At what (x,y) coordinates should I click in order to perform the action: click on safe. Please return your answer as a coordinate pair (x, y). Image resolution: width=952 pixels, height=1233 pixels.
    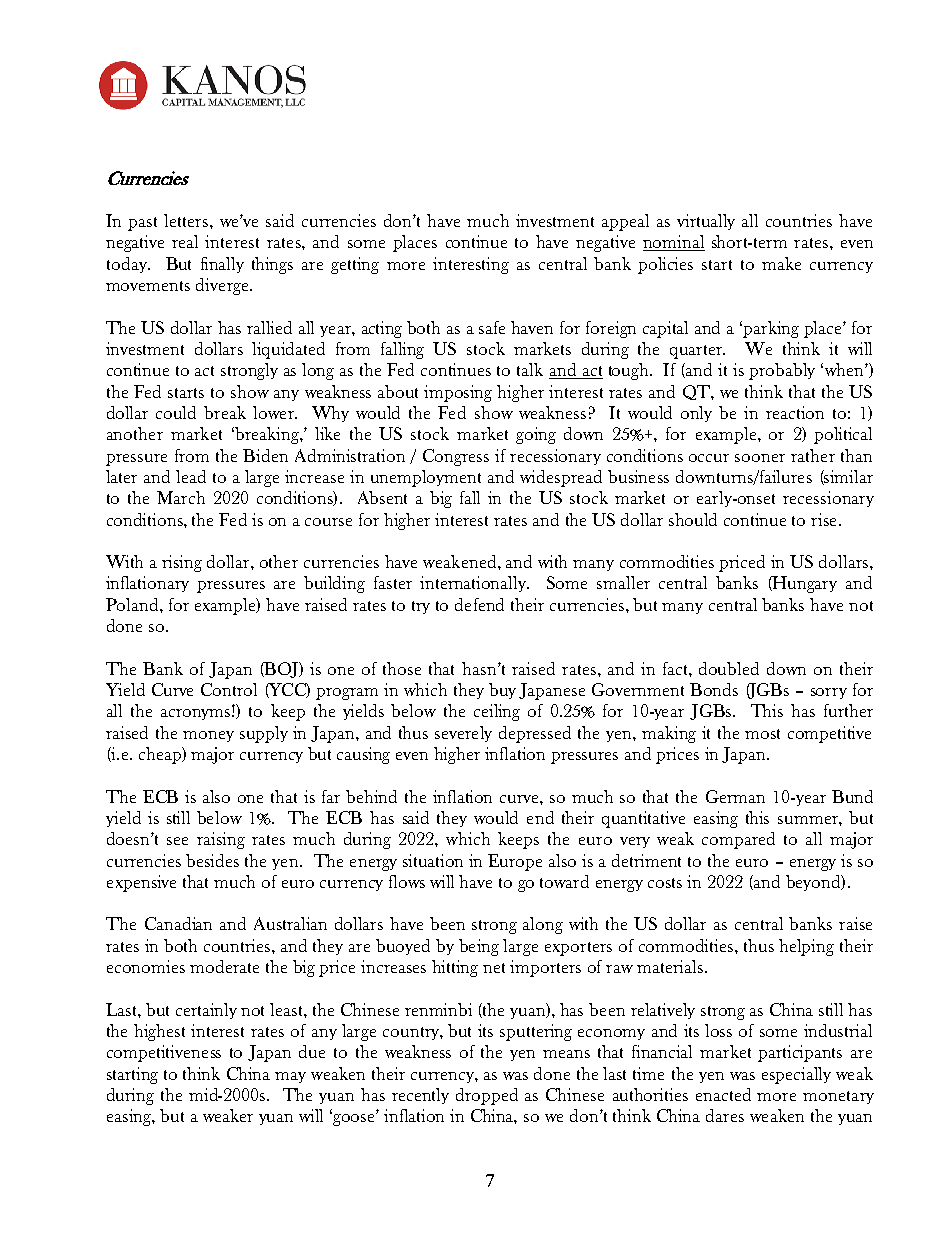
    Looking at the image, I should click on (492, 327).
